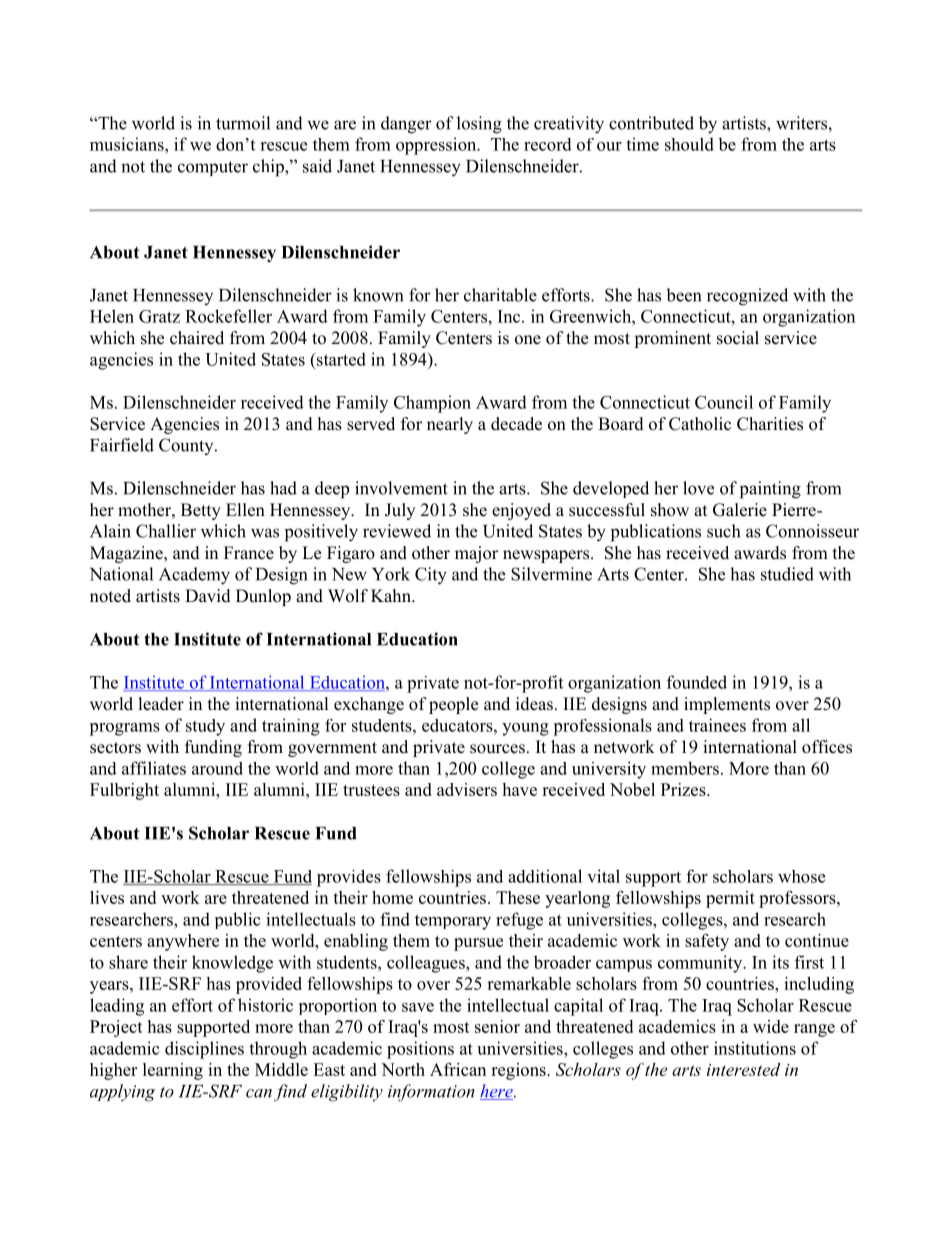  Describe the element at coordinates (770, 424) in the page. I see `Charities` at that location.
